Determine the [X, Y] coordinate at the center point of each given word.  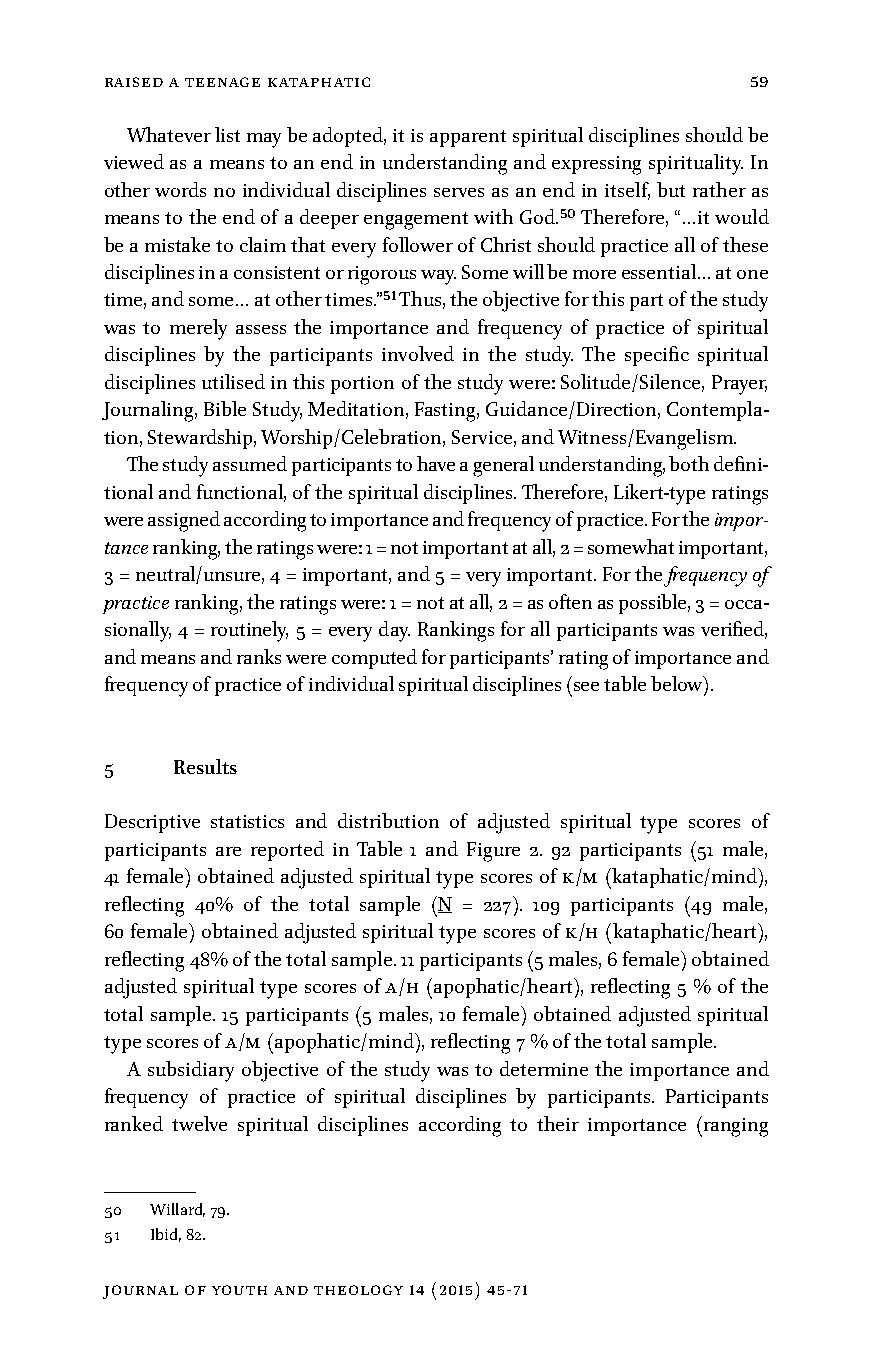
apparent [468, 138]
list [227, 134]
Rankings [456, 631]
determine [544, 1068]
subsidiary [191, 1071]
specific [657, 356]
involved [418, 353]
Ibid [166, 1235]
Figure [493, 852]
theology [358, 1290]
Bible [225, 408]
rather [719, 189]
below [678, 683]
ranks [259, 656]
